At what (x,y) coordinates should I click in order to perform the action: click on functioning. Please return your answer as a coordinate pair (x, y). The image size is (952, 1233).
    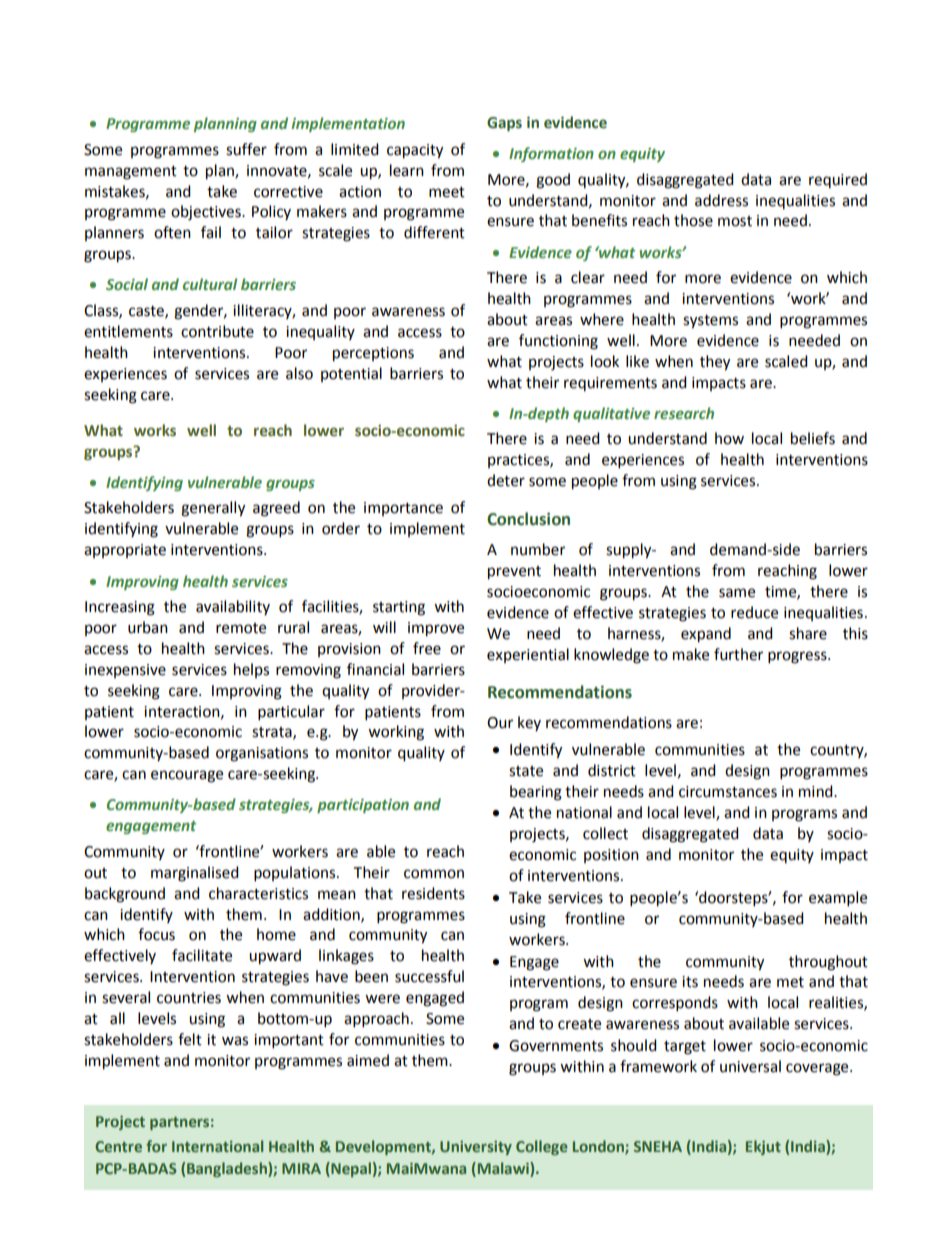
    Looking at the image, I should click on (558, 342).
